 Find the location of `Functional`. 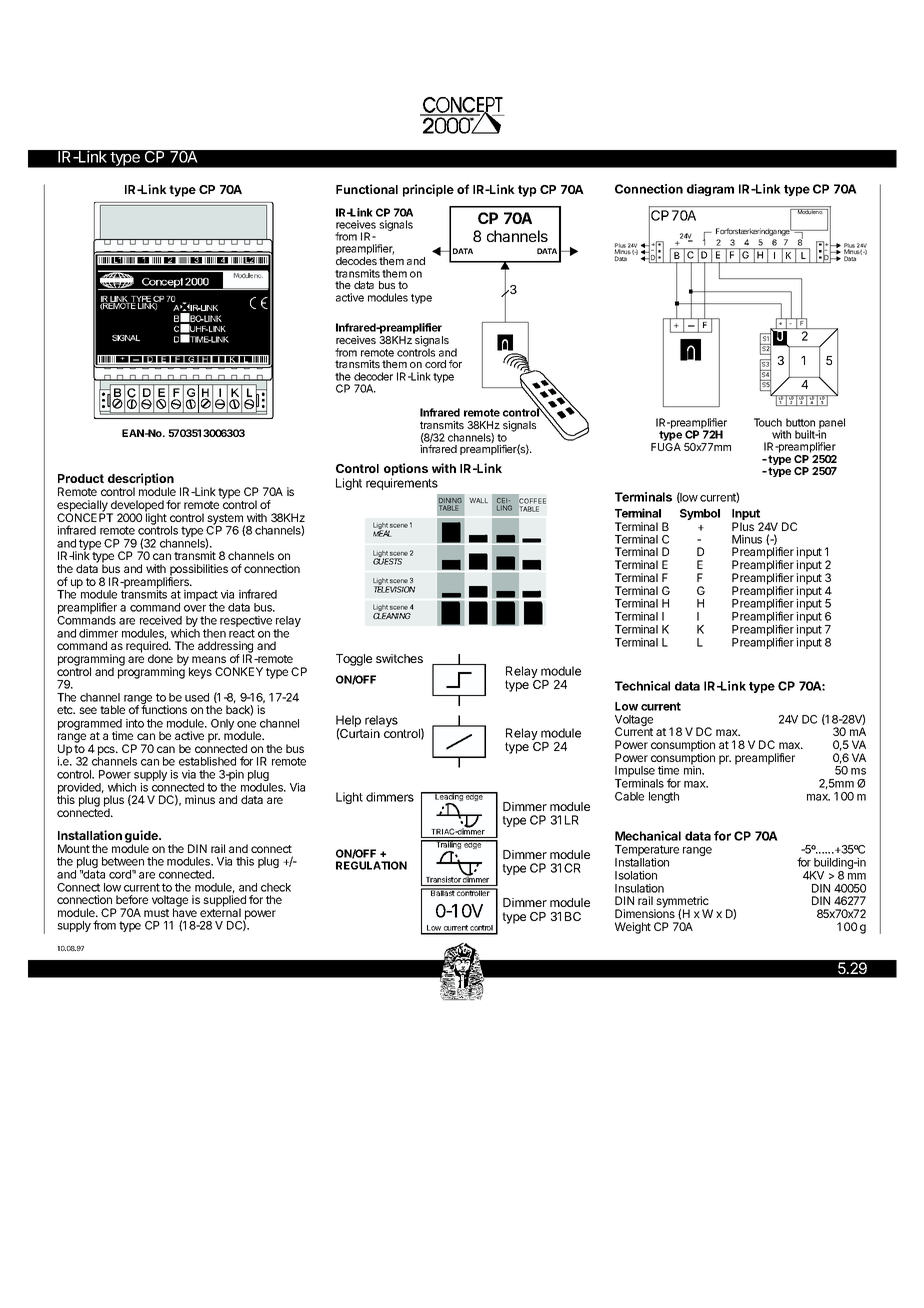

Functional is located at coordinates (367, 189).
